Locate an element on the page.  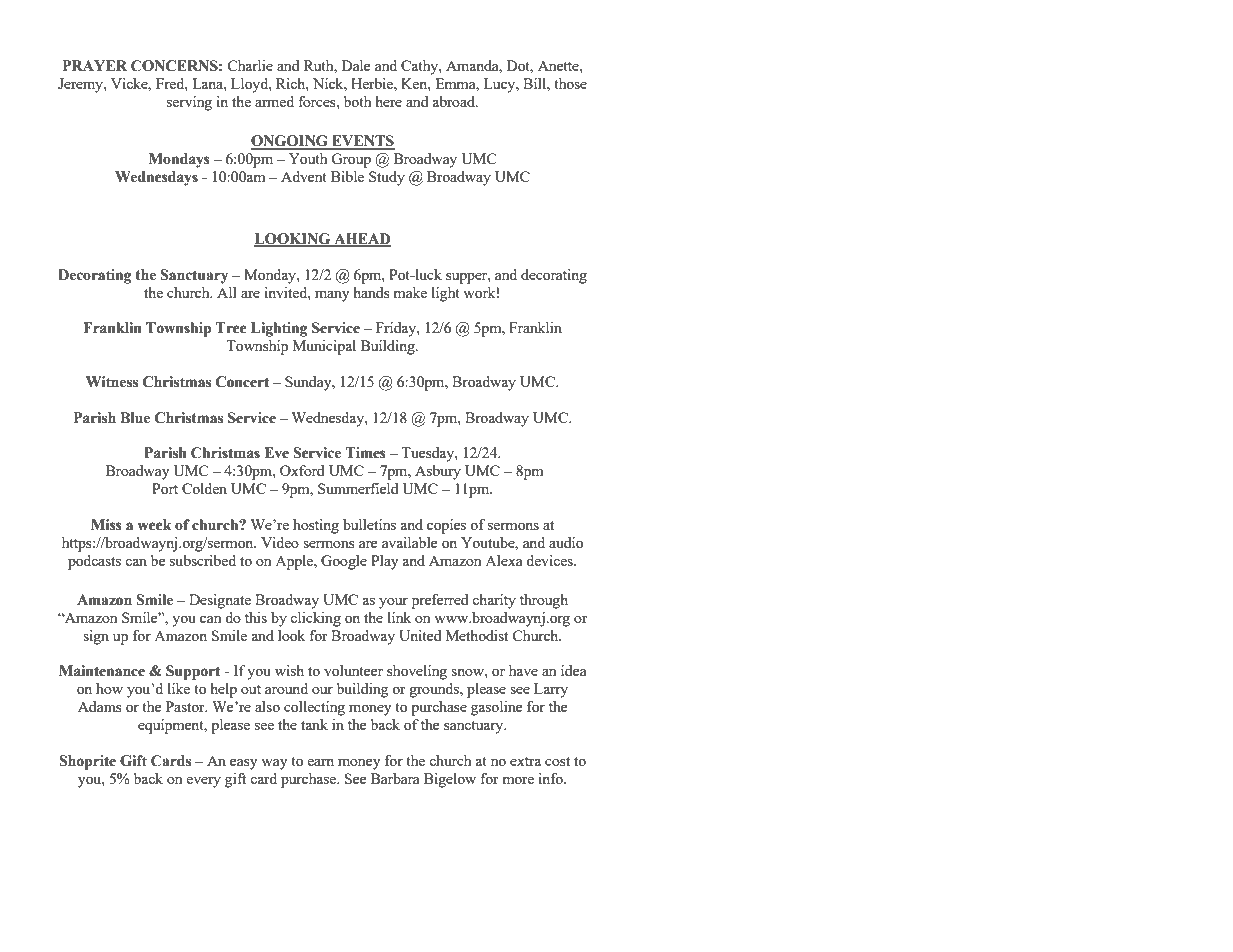
every is located at coordinates (203, 782).
